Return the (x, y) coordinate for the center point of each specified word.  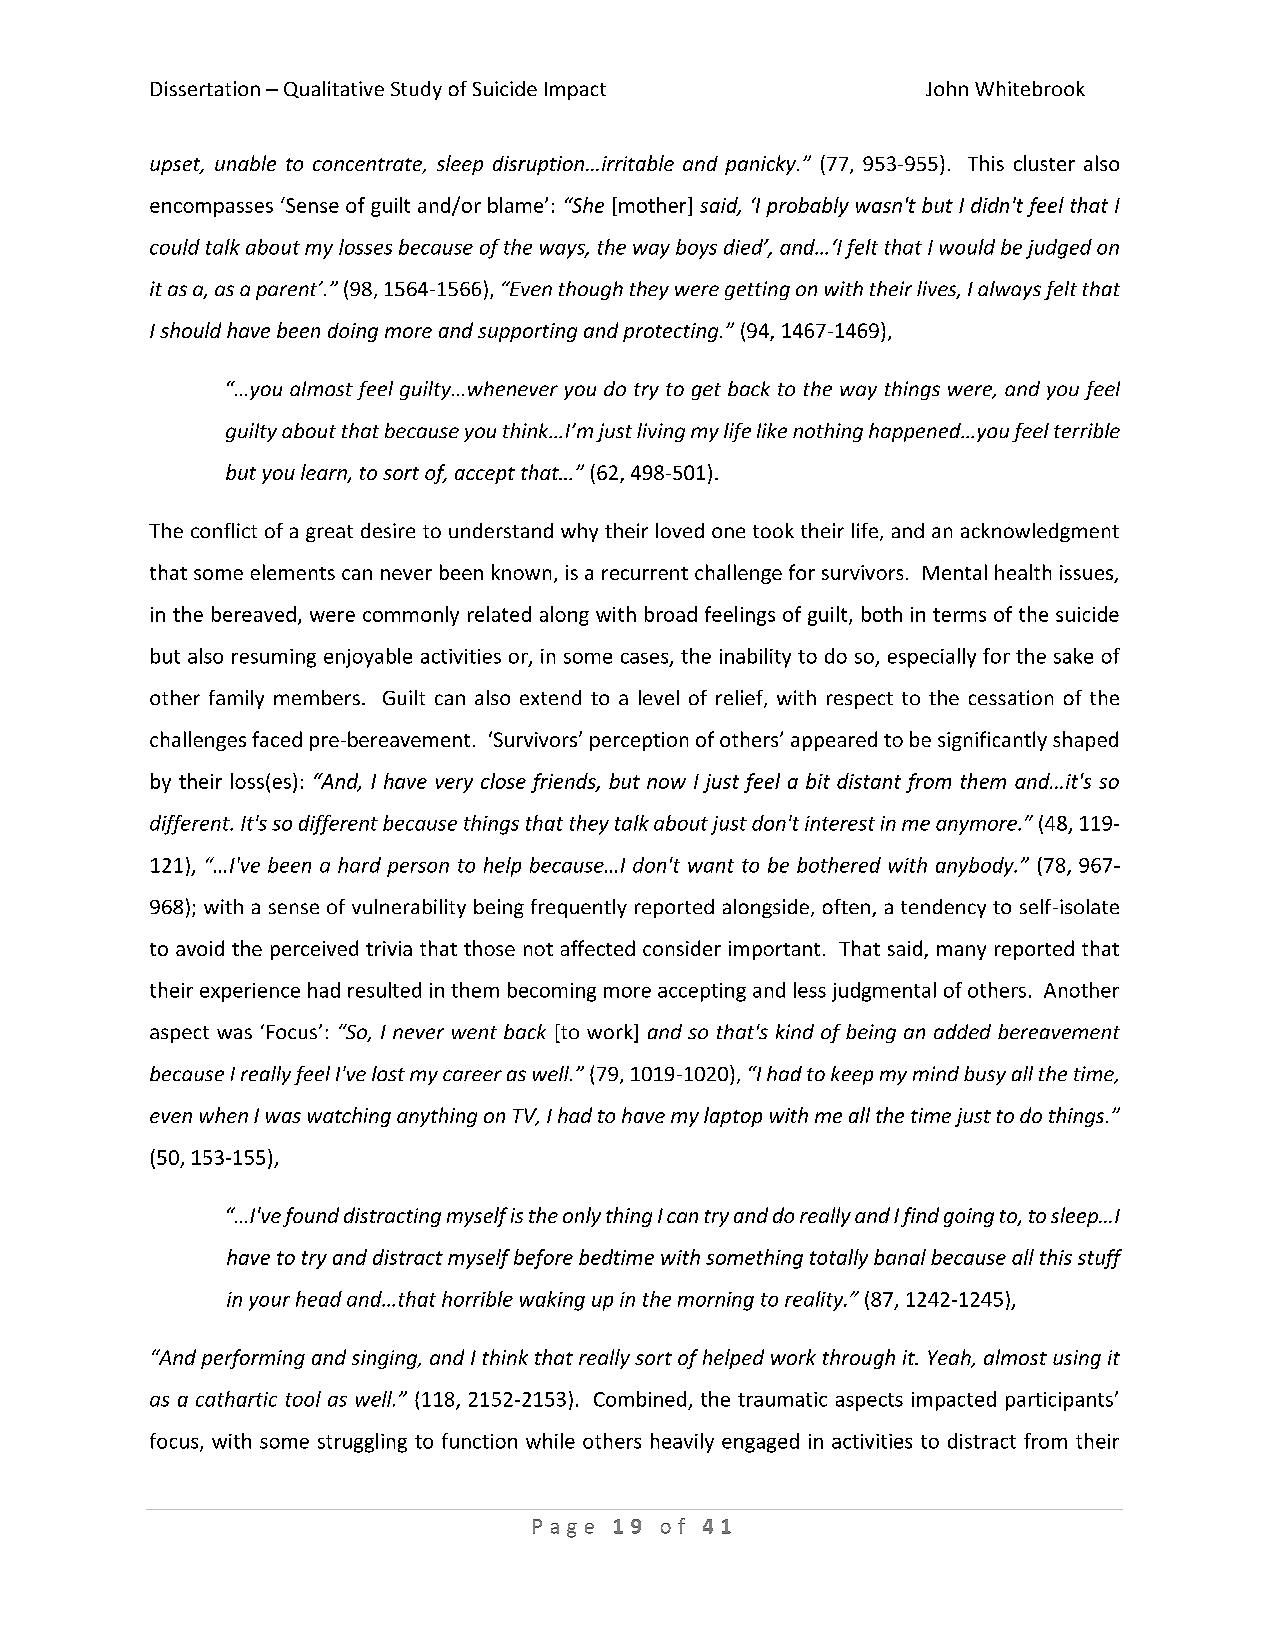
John (947, 88)
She (586, 205)
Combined (640, 1399)
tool (303, 1399)
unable (245, 163)
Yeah (950, 1358)
